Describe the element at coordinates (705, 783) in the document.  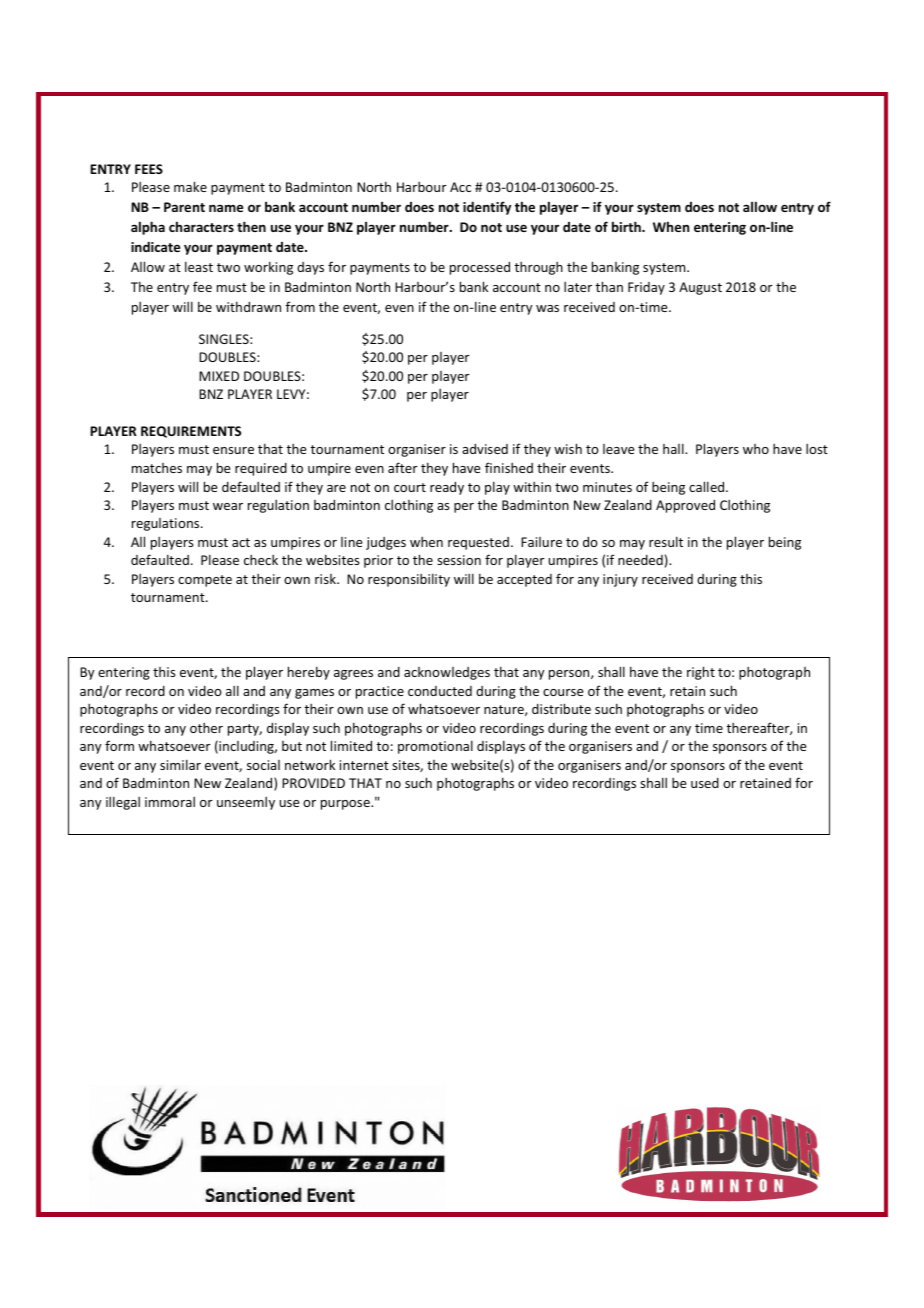
I see `used` at that location.
